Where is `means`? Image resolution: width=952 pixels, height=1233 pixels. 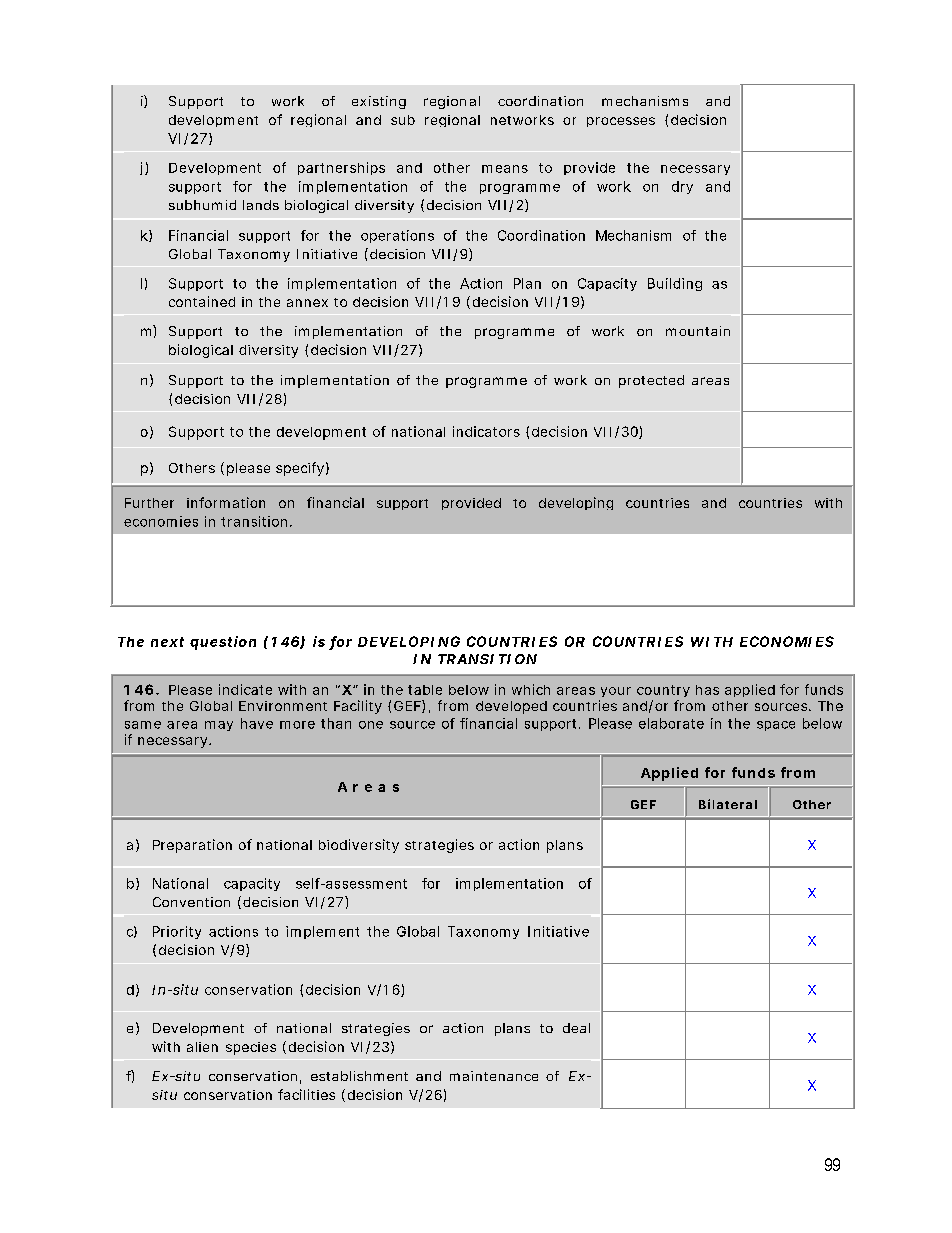
means is located at coordinates (505, 169).
